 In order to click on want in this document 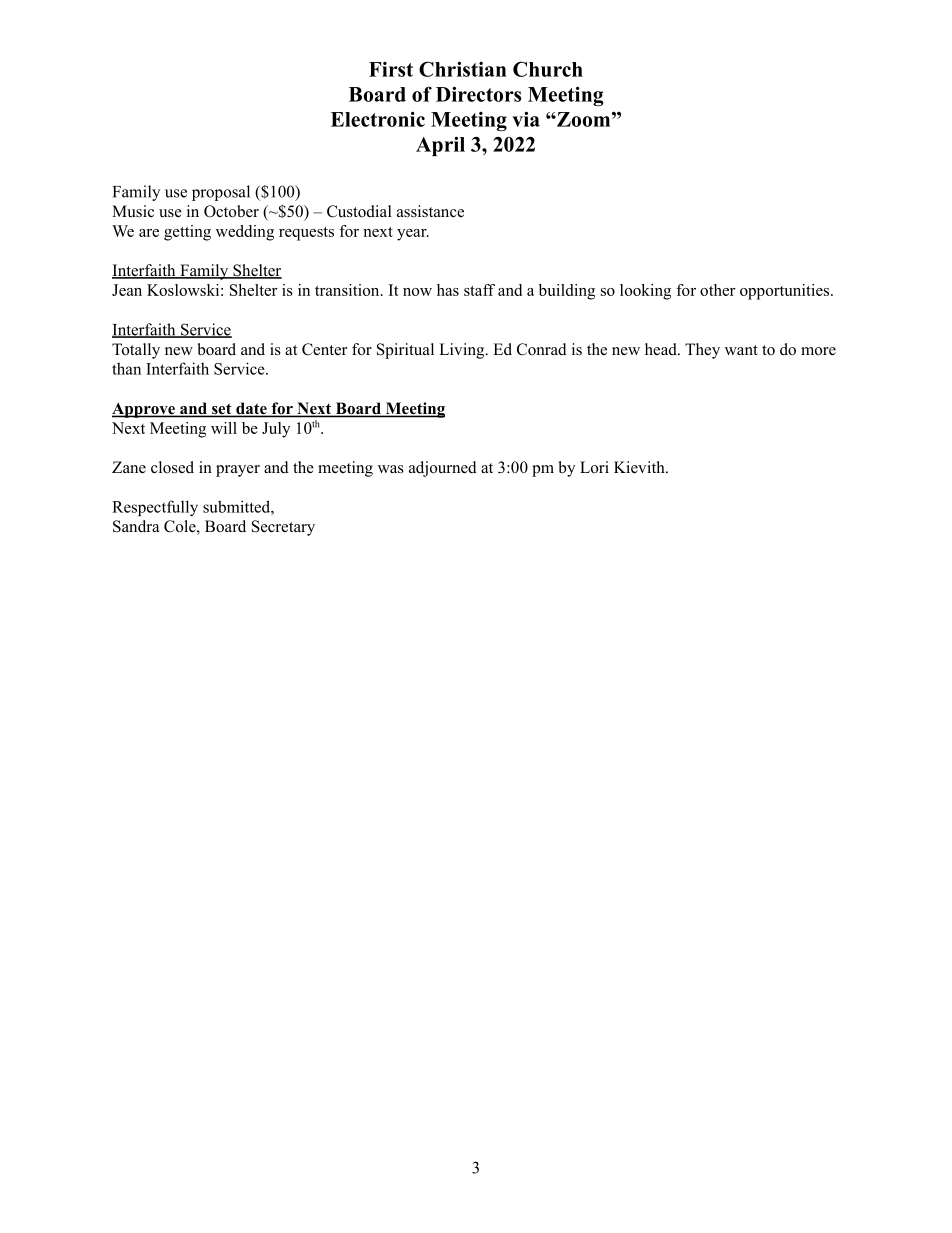, I will do `click(741, 350)`.
